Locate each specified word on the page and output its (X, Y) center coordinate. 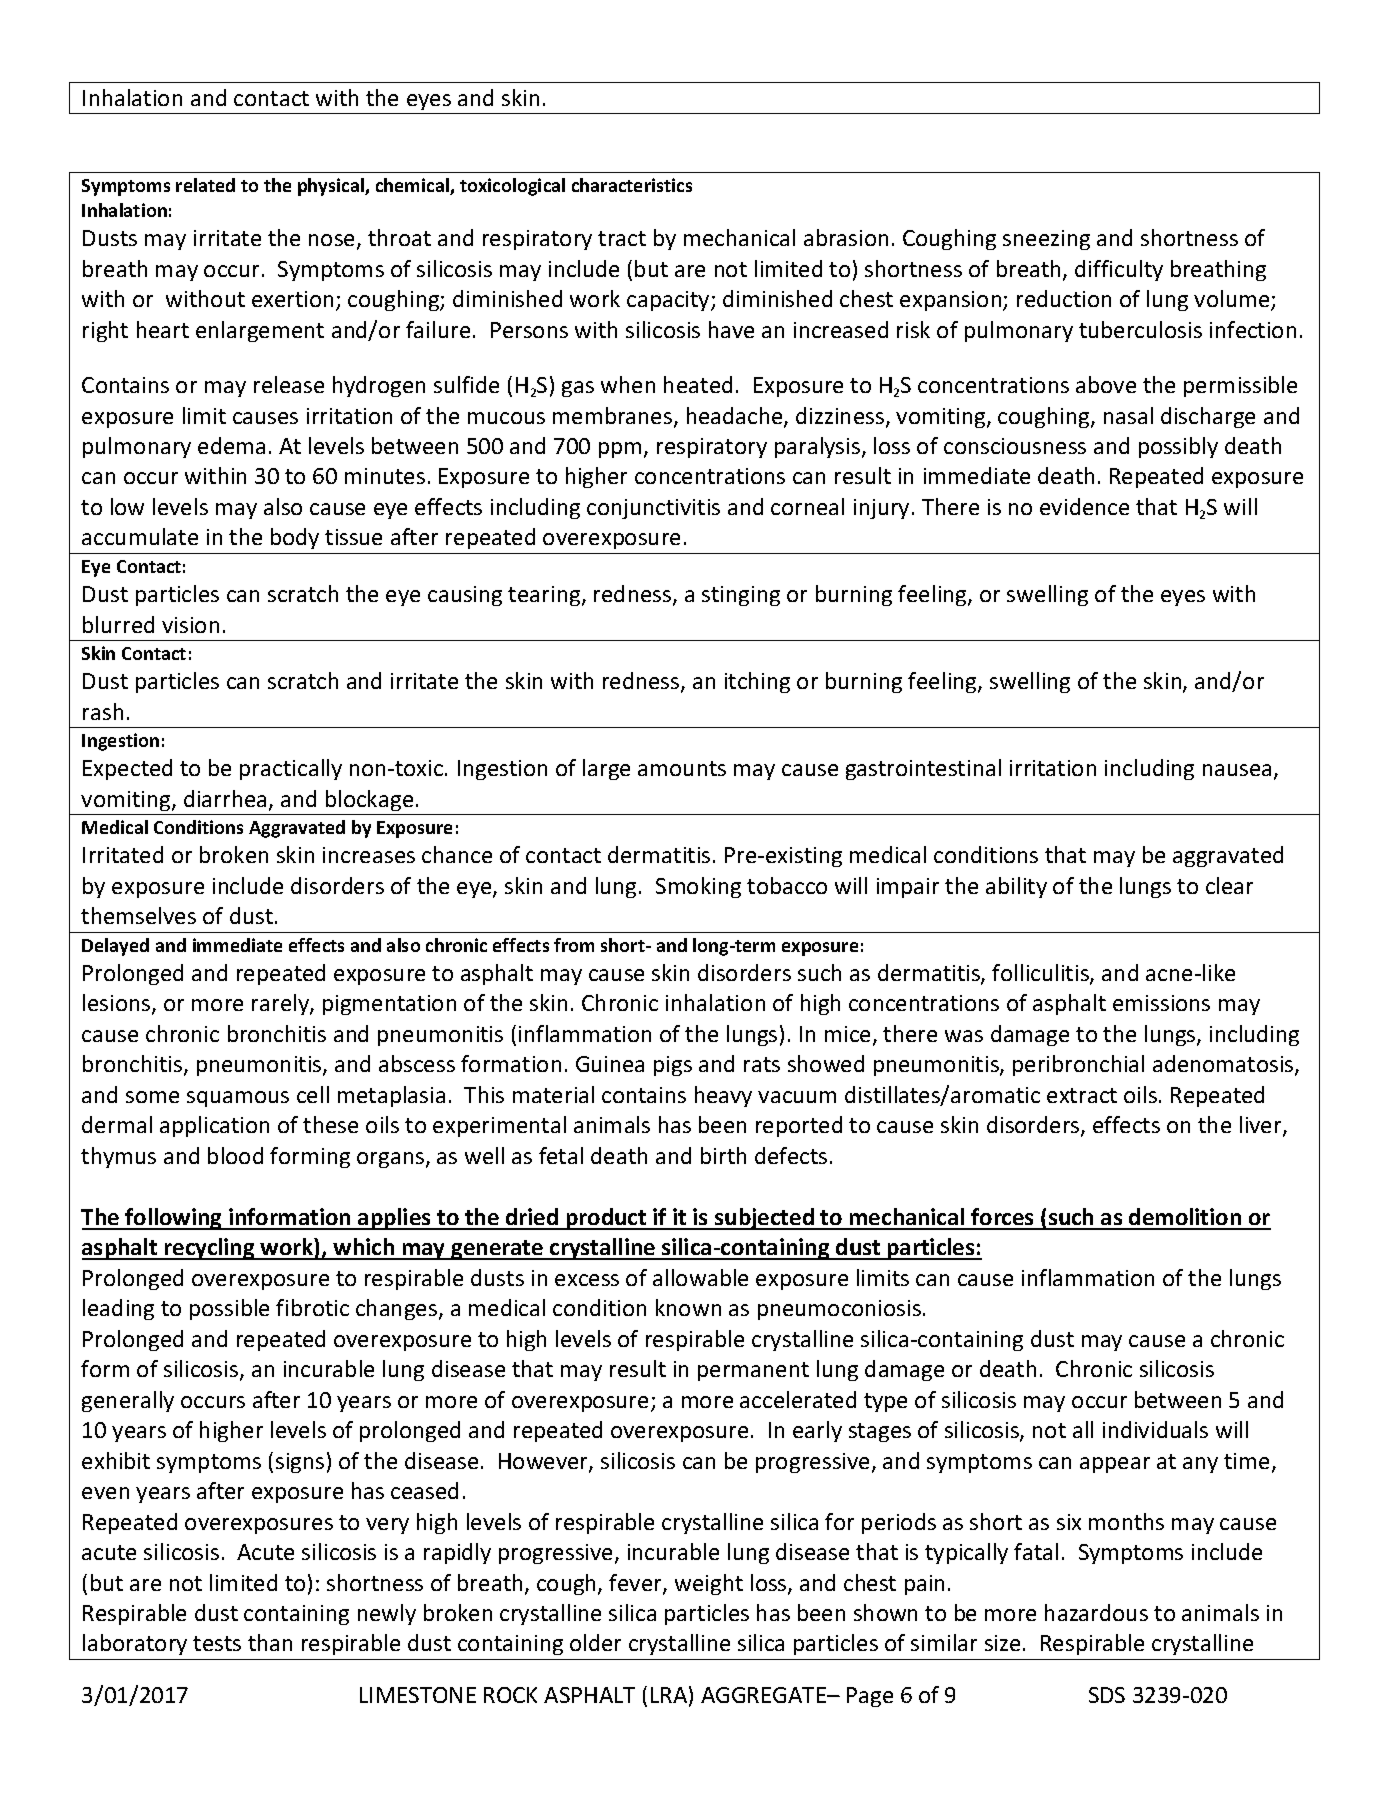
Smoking (698, 887)
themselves (138, 915)
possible (229, 1309)
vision (190, 625)
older (595, 1642)
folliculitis (1041, 974)
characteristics (632, 185)
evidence (1084, 506)
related (205, 185)
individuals (1155, 1429)
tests (217, 1643)
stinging (741, 596)
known (688, 1307)
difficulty (1119, 270)
